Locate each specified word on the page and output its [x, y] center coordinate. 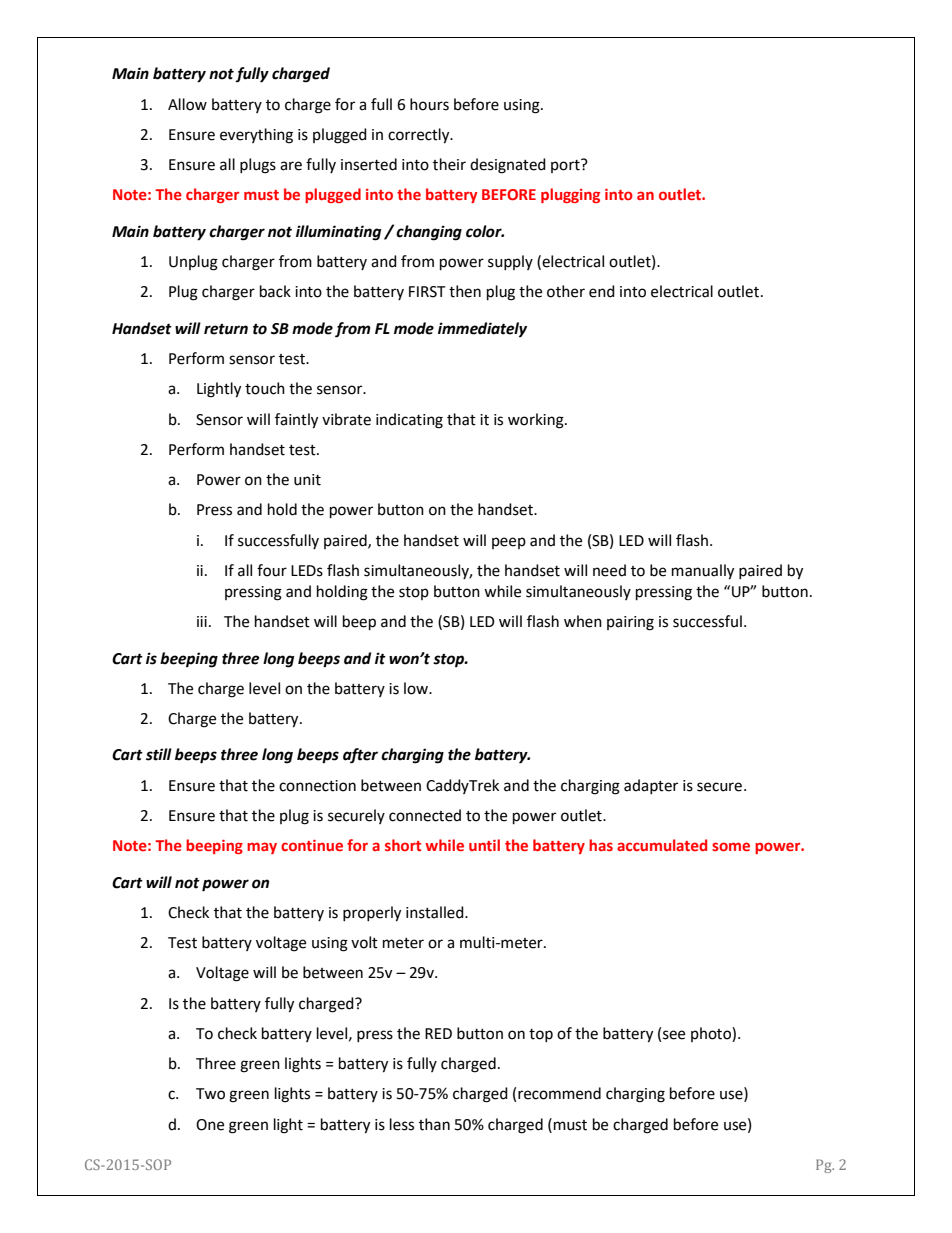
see [674, 1035]
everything [256, 136]
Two [210, 1094]
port [566, 166]
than [434, 1124]
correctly [420, 136]
